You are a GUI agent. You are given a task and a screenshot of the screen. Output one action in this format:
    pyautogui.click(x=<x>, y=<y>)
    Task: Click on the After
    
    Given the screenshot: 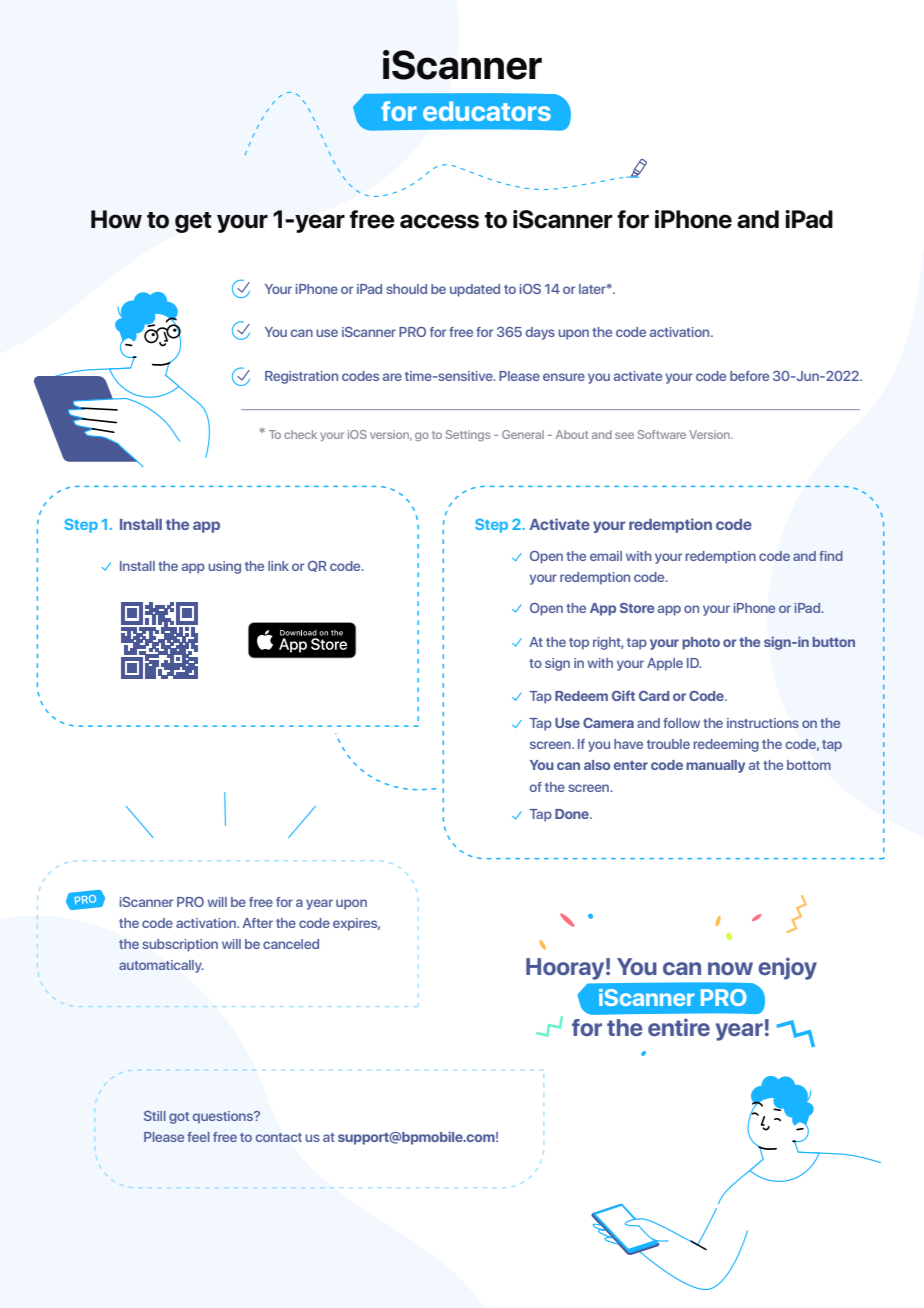 What is the action you would take?
    pyautogui.click(x=257, y=923)
